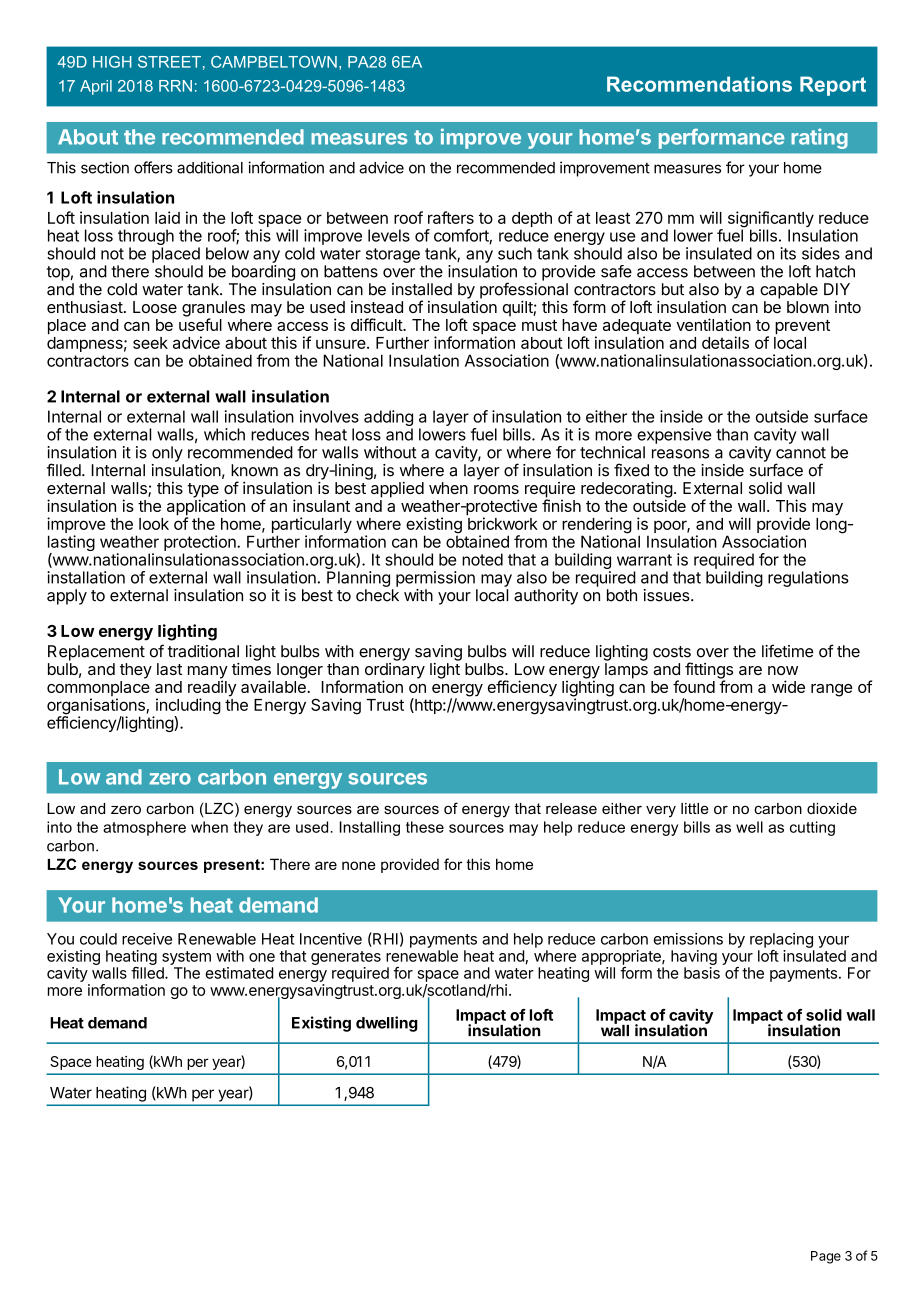  Describe the element at coordinates (451, 217) in the screenshot. I see `rafters` at that location.
